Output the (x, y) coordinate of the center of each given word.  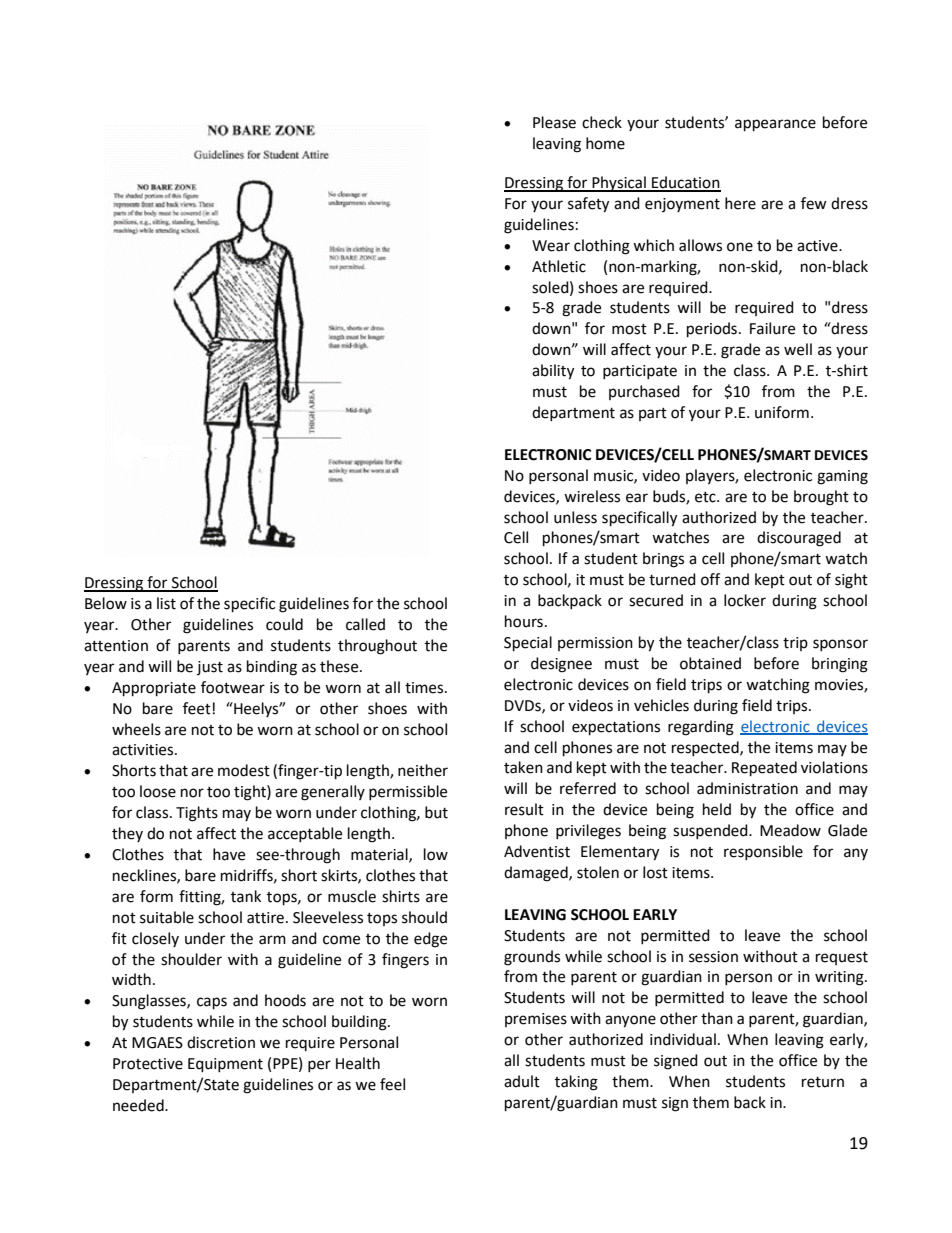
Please (554, 122)
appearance (775, 125)
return (823, 1082)
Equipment (225, 1065)
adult (522, 1081)
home (605, 143)
